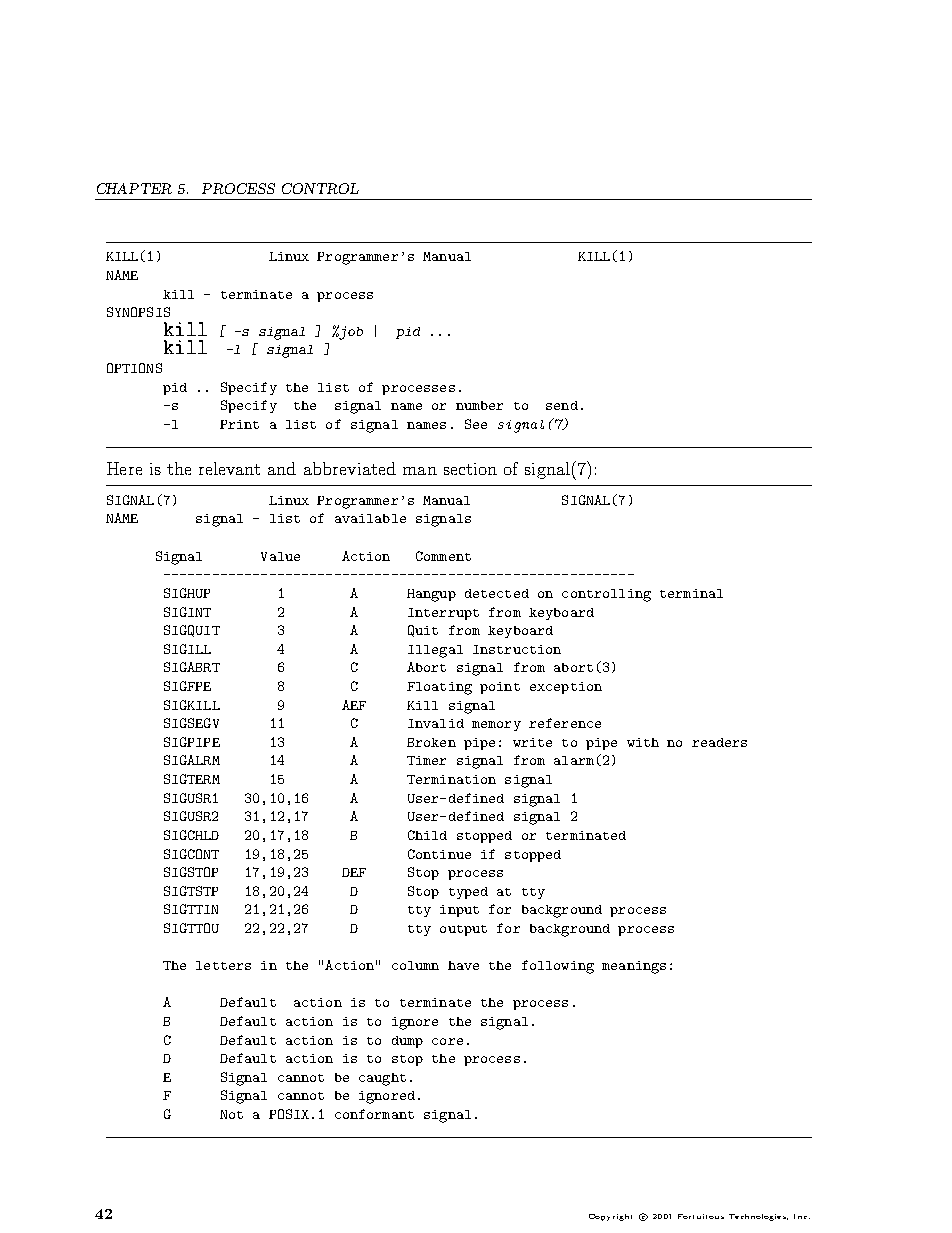  Describe the element at coordinates (134, 188) in the screenshot. I see `CHAPTER` at that location.
